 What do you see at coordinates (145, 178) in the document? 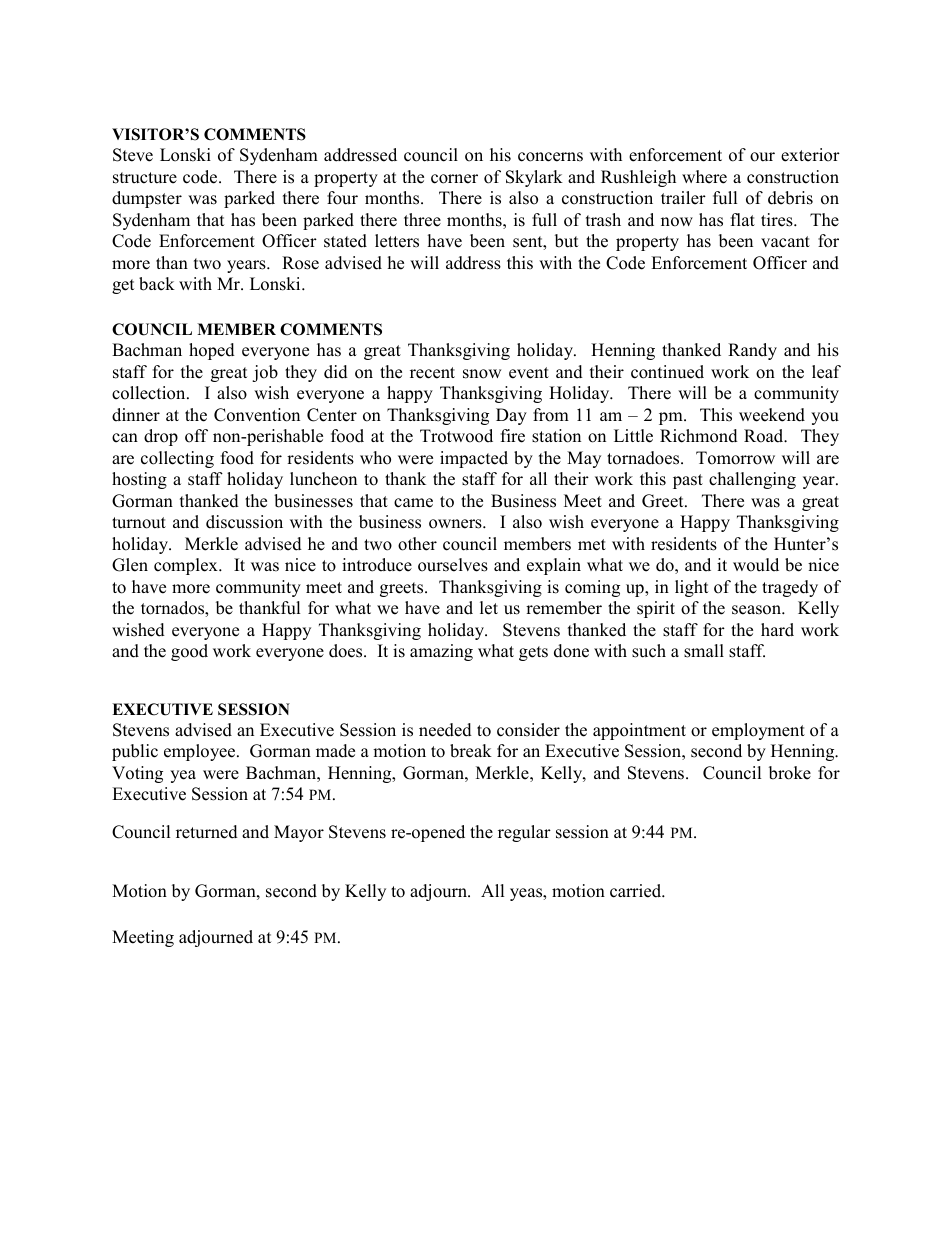
I see `structure` at bounding box center [145, 178].
